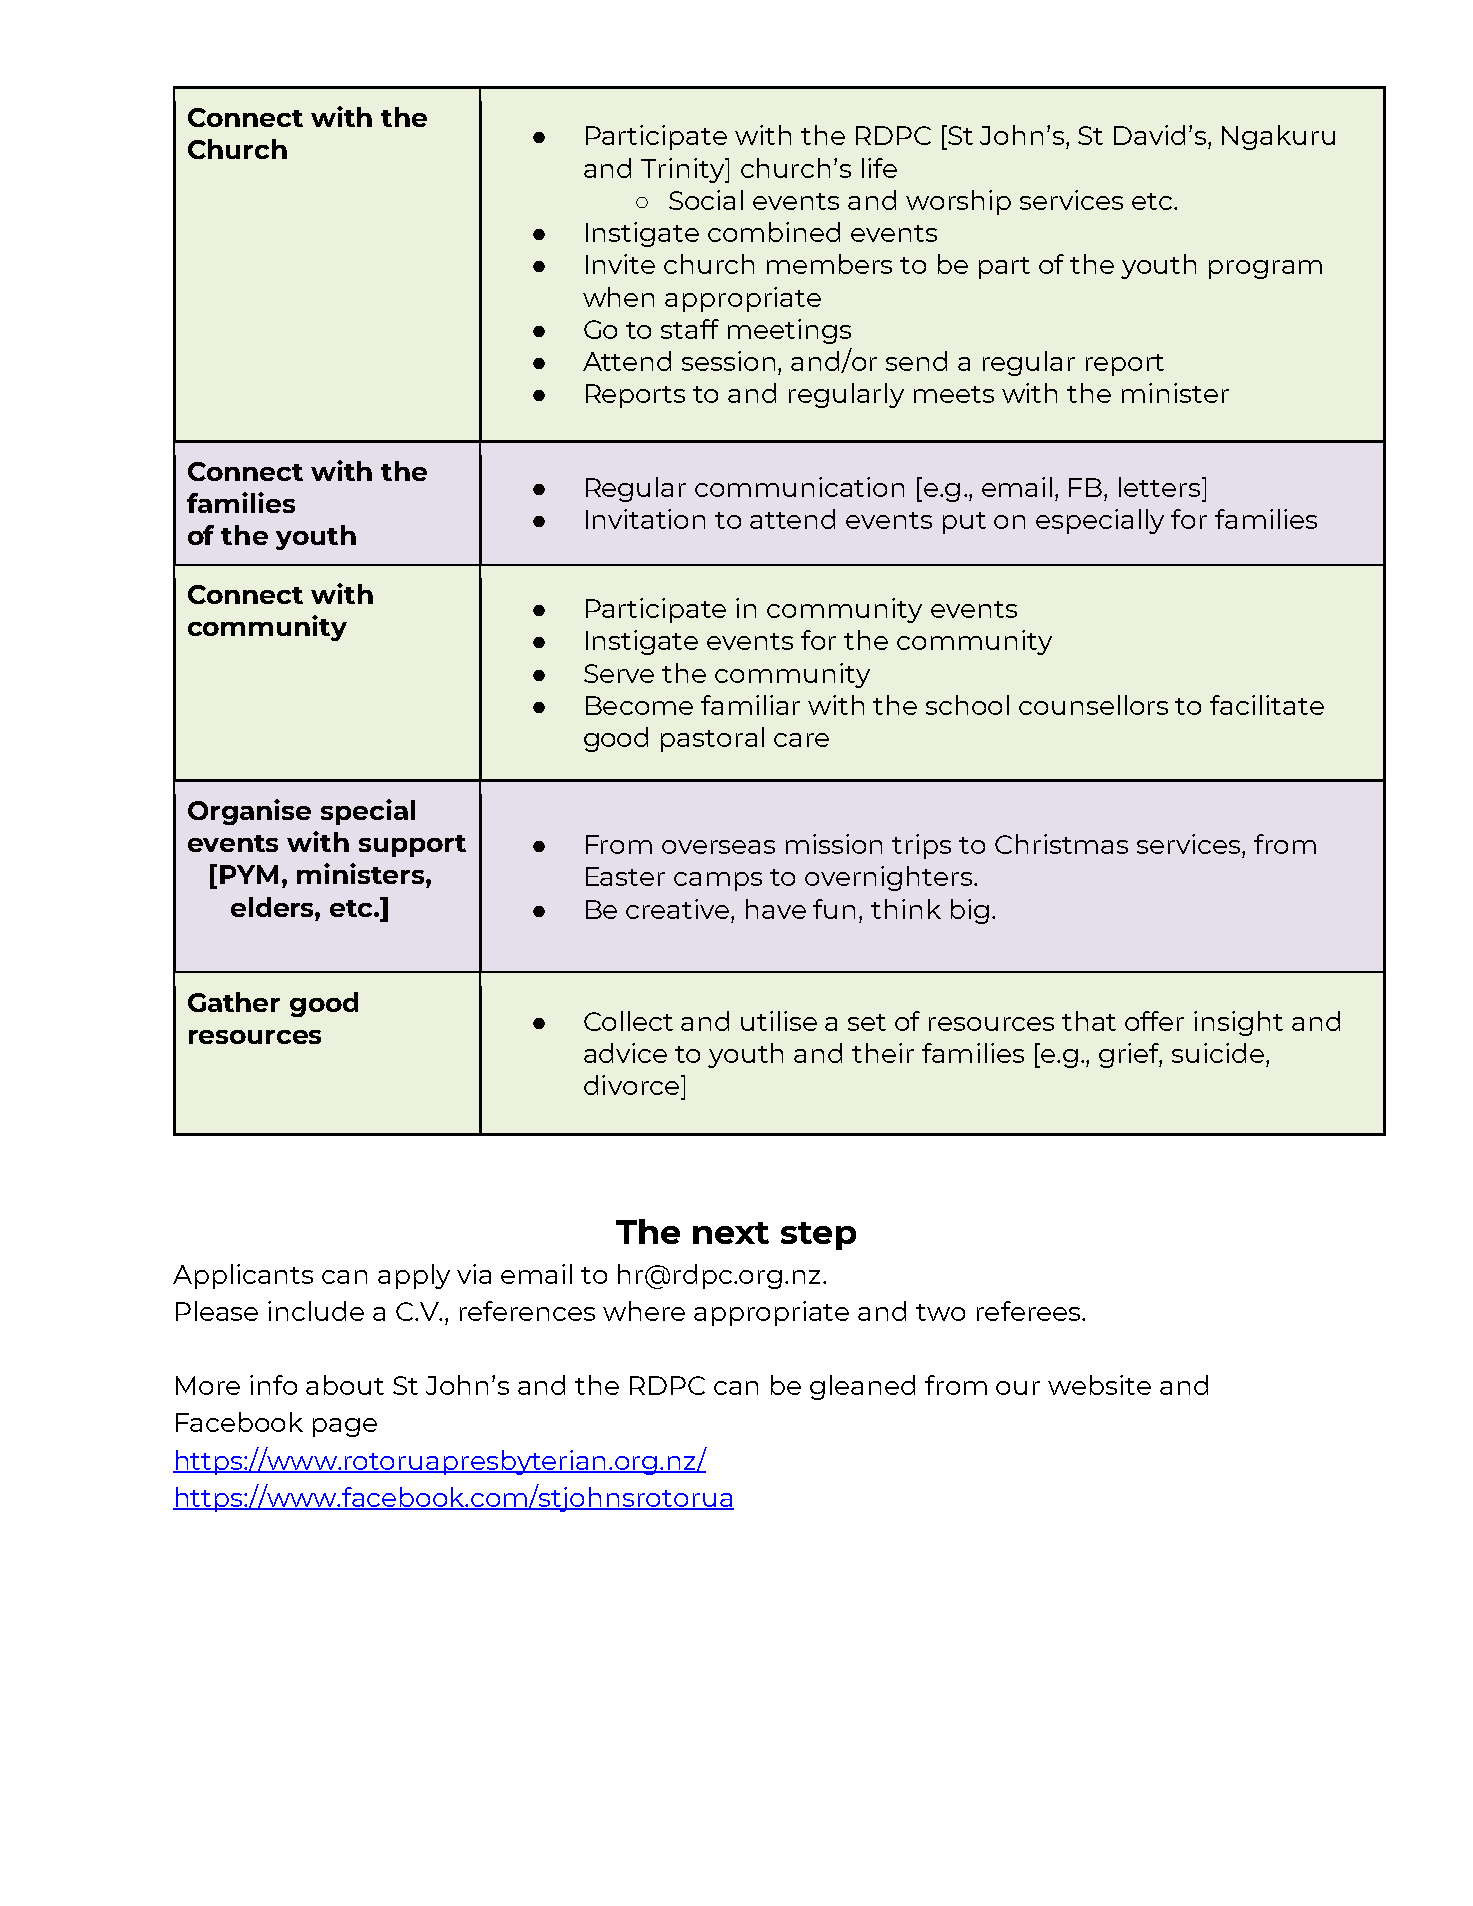 Image resolution: width=1473 pixels, height=1906 pixels. What do you see at coordinates (620, 264) in the document?
I see `Invite` at bounding box center [620, 264].
